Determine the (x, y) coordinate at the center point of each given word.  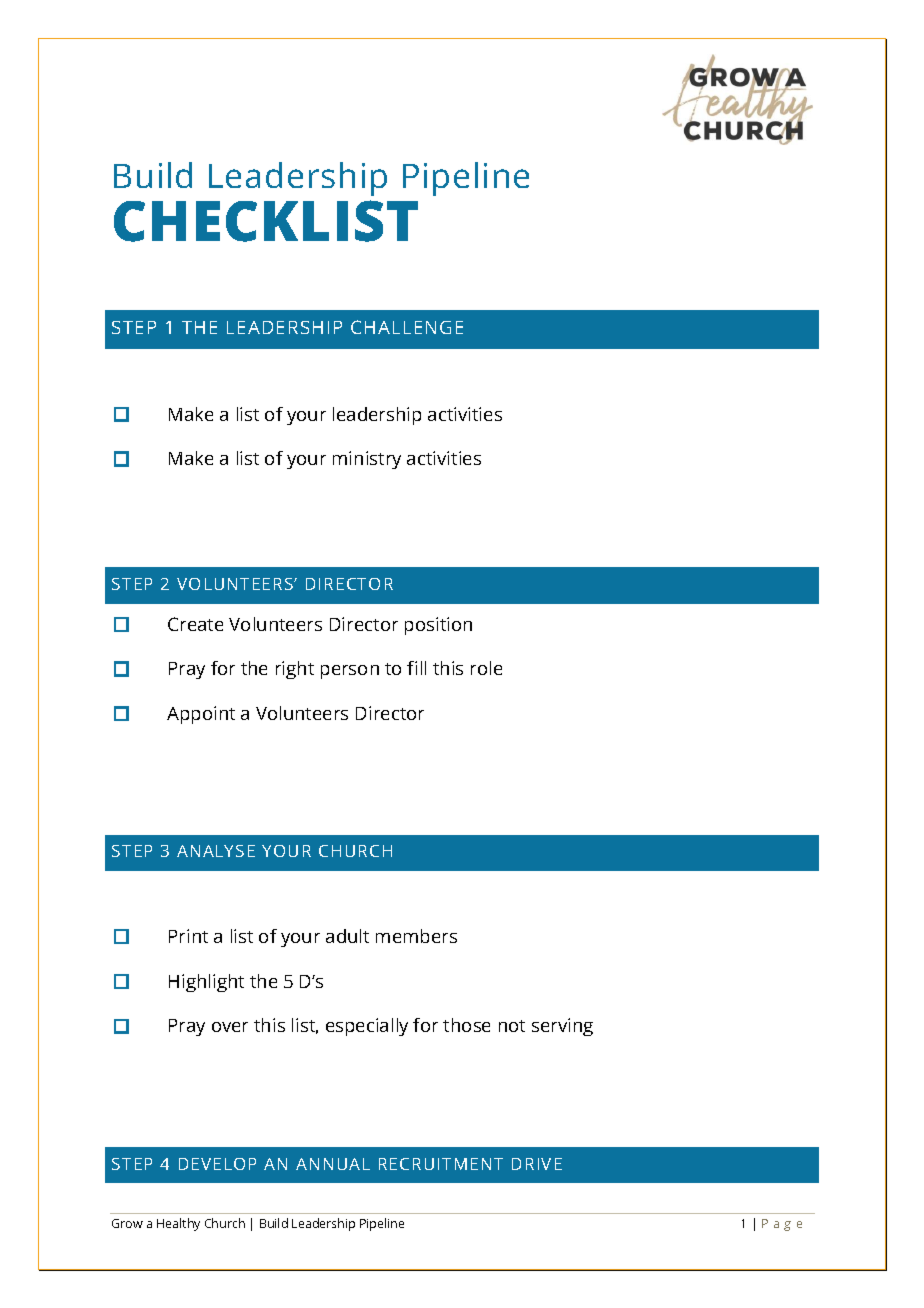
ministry (367, 460)
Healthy (178, 1224)
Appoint (201, 715)
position (438, 626)
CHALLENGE (407, 327)
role (486, 668)
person (350, 672)
